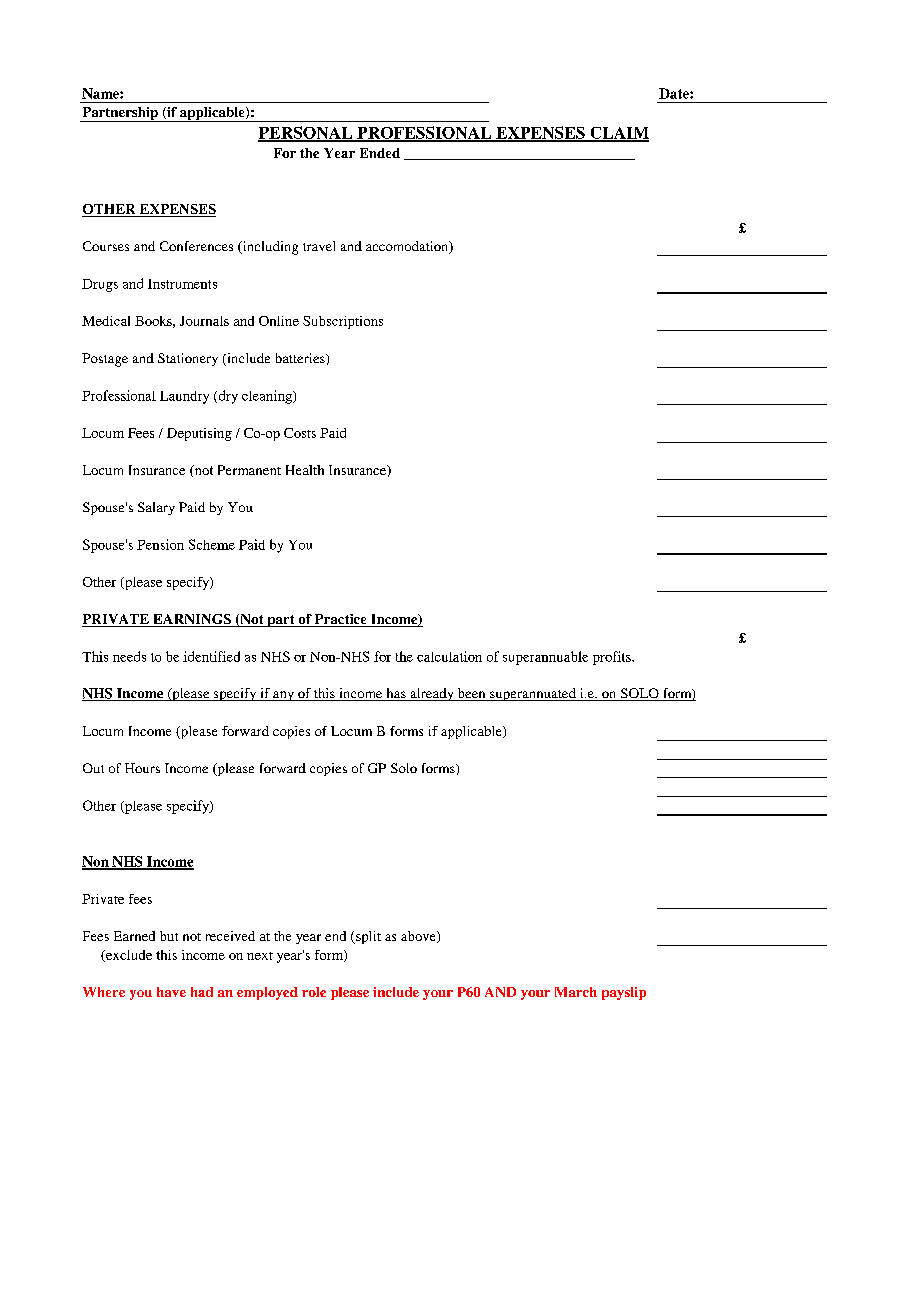 The height and width of the screenshot is (1308, 924). What do you see at coordinates (380, 153) in the screenshot?
I see `Ended` at bounding box center [380, 153].
